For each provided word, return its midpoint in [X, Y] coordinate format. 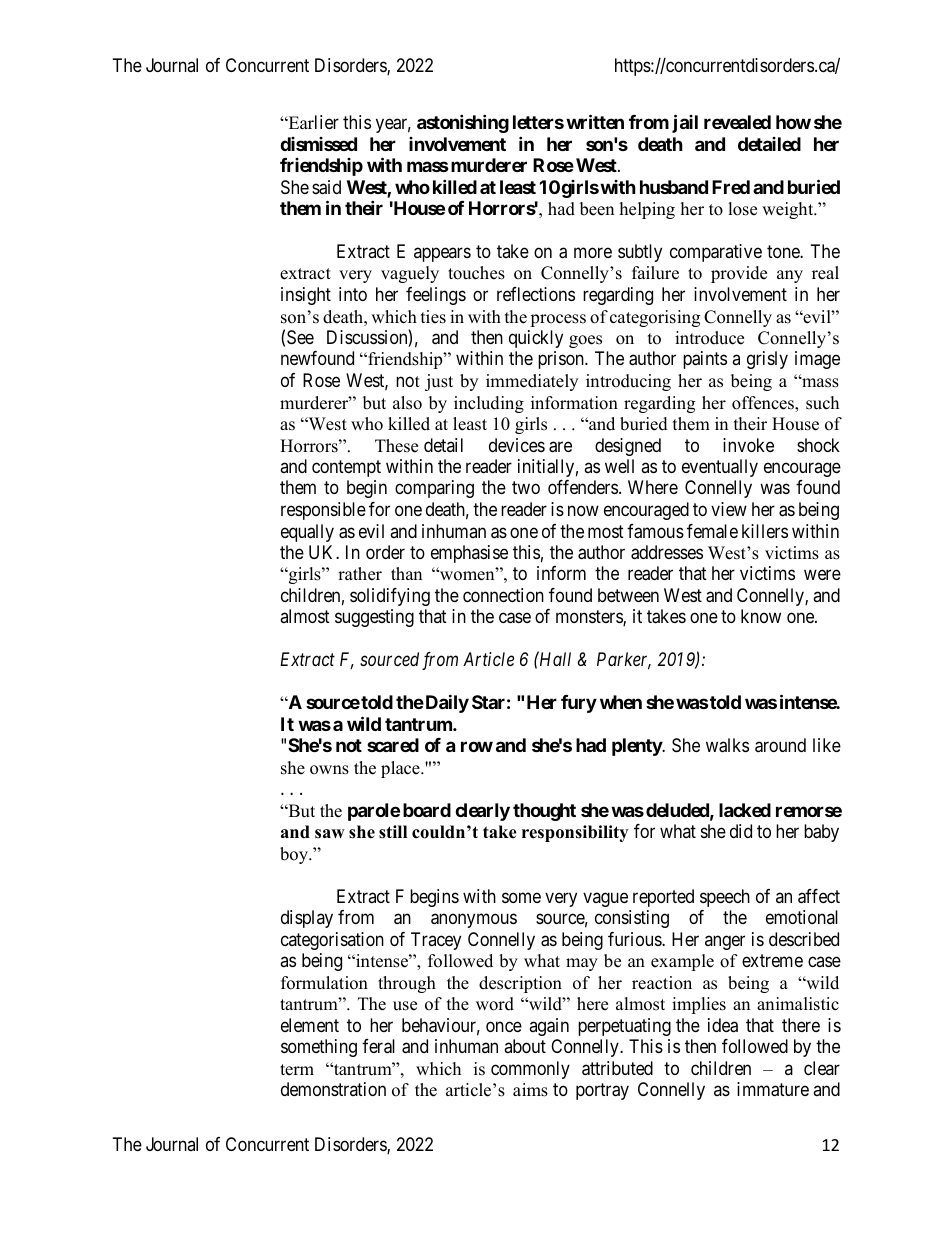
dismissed [318, 144]
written [595, 121]
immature [773, 1089]
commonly [530, 1070]
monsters [590, 618]
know [761, 616]
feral [378, 1046]
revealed [737, 122]
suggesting [374, 618]
